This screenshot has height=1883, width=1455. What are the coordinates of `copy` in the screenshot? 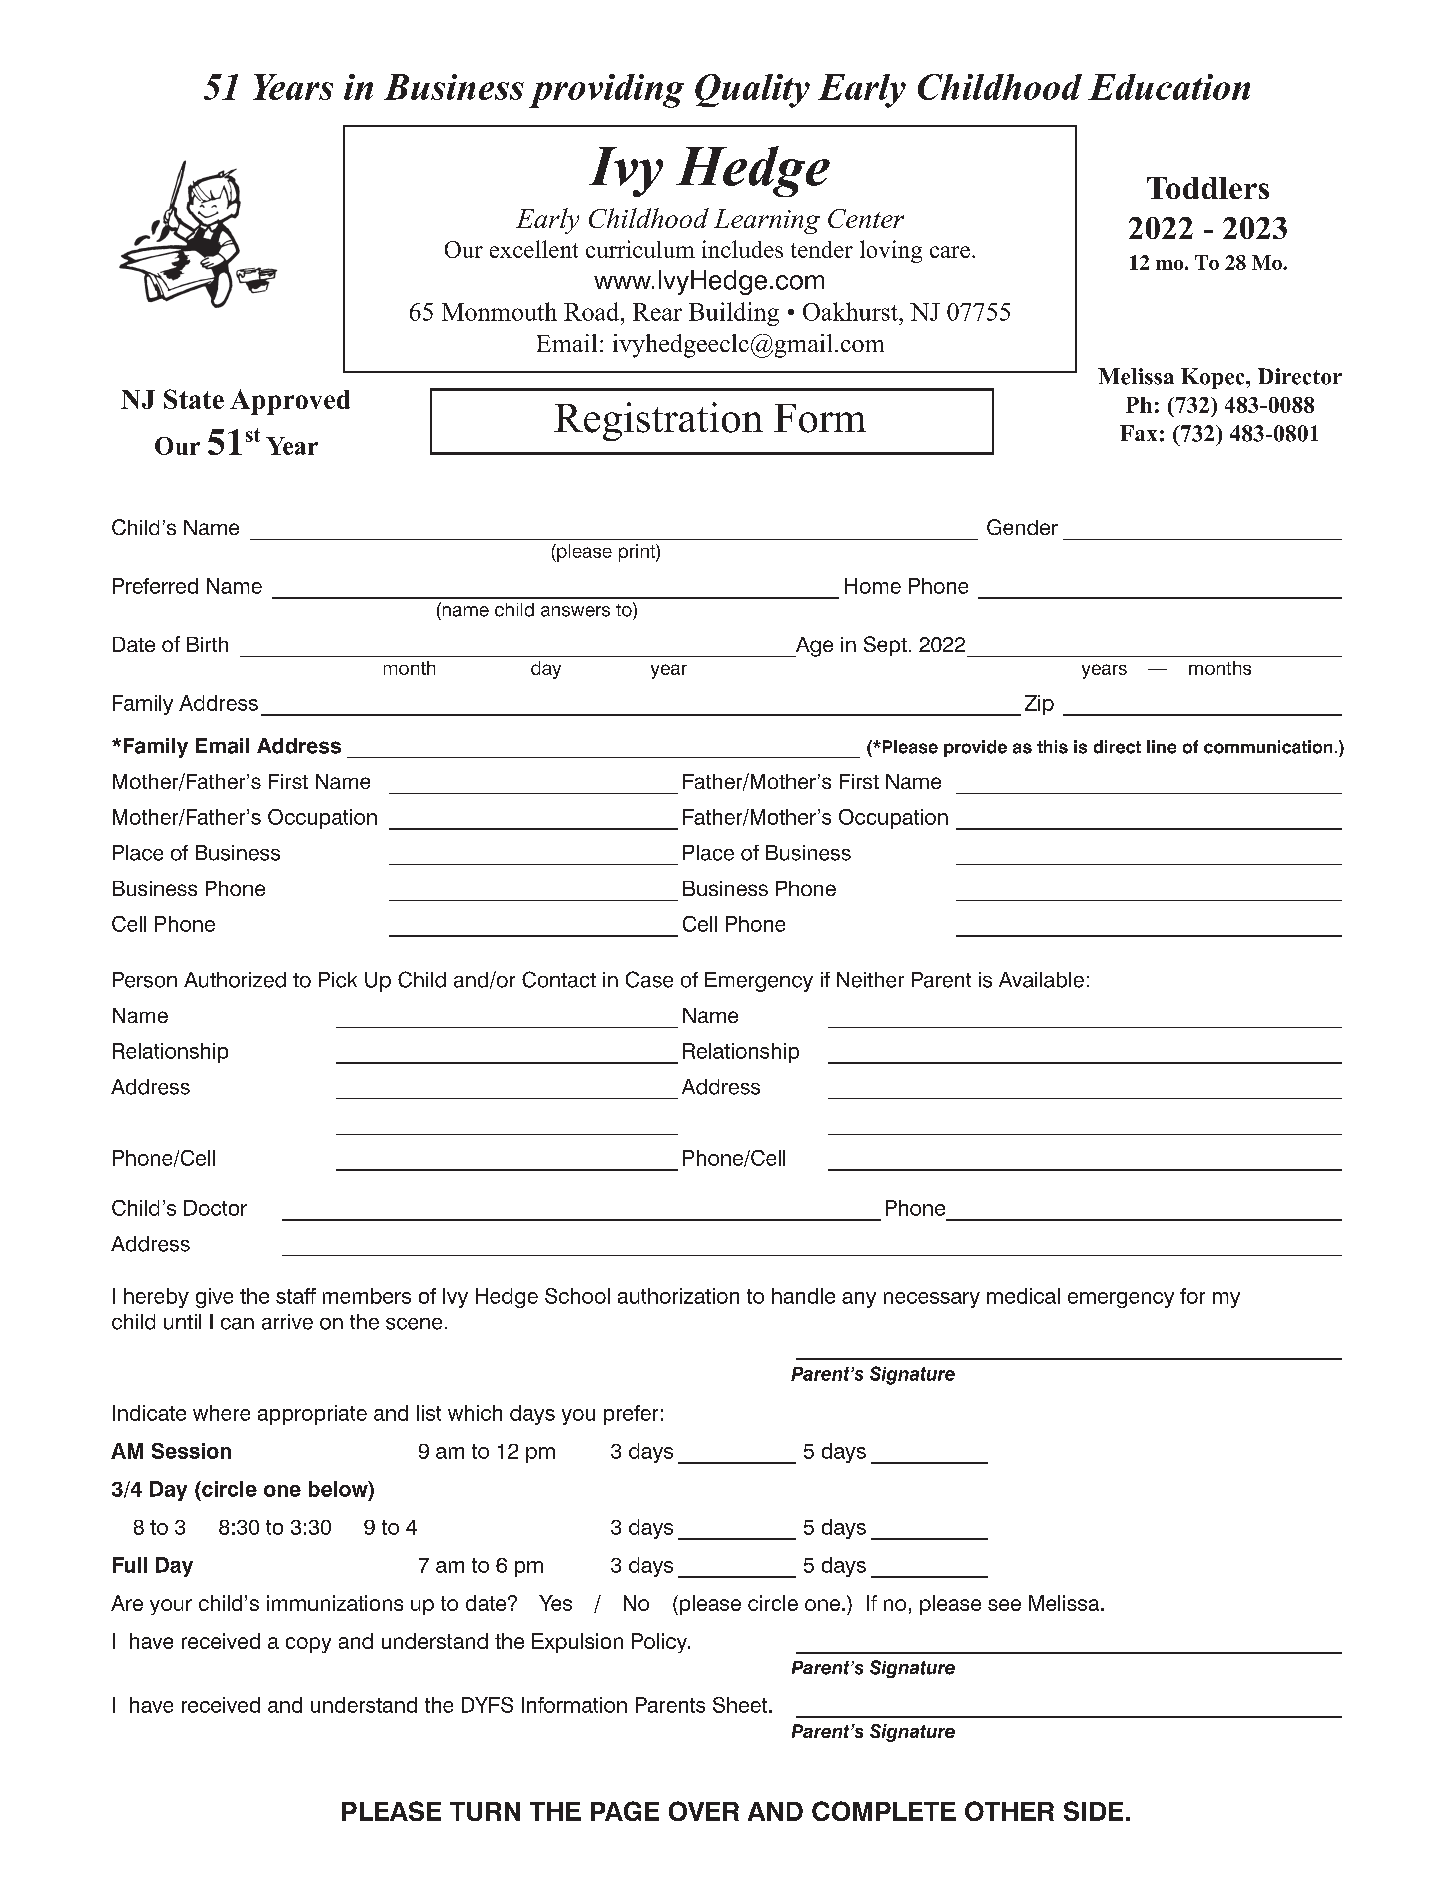 It's located at (308, 1645).
